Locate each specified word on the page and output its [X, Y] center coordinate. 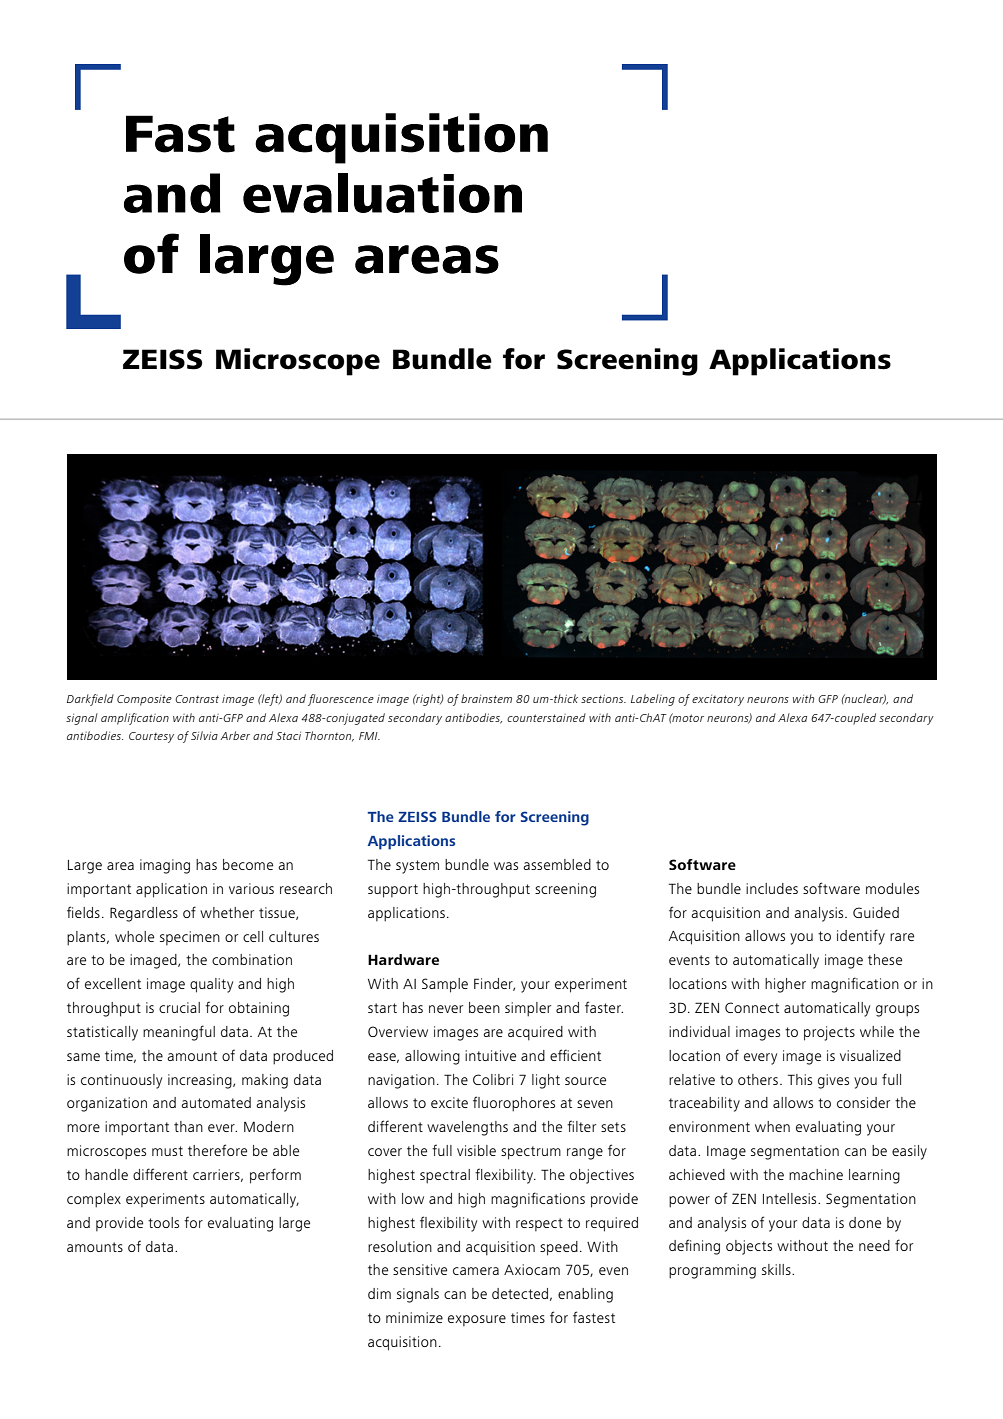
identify [861, 937]
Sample [445, 985]
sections [603, 699]
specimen [190, 938]
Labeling [653, 700]
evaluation [382, 193]
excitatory [718, 700]
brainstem [486, 698]
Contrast [197, 699]
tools [163, 1222]
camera [476, 1271]
